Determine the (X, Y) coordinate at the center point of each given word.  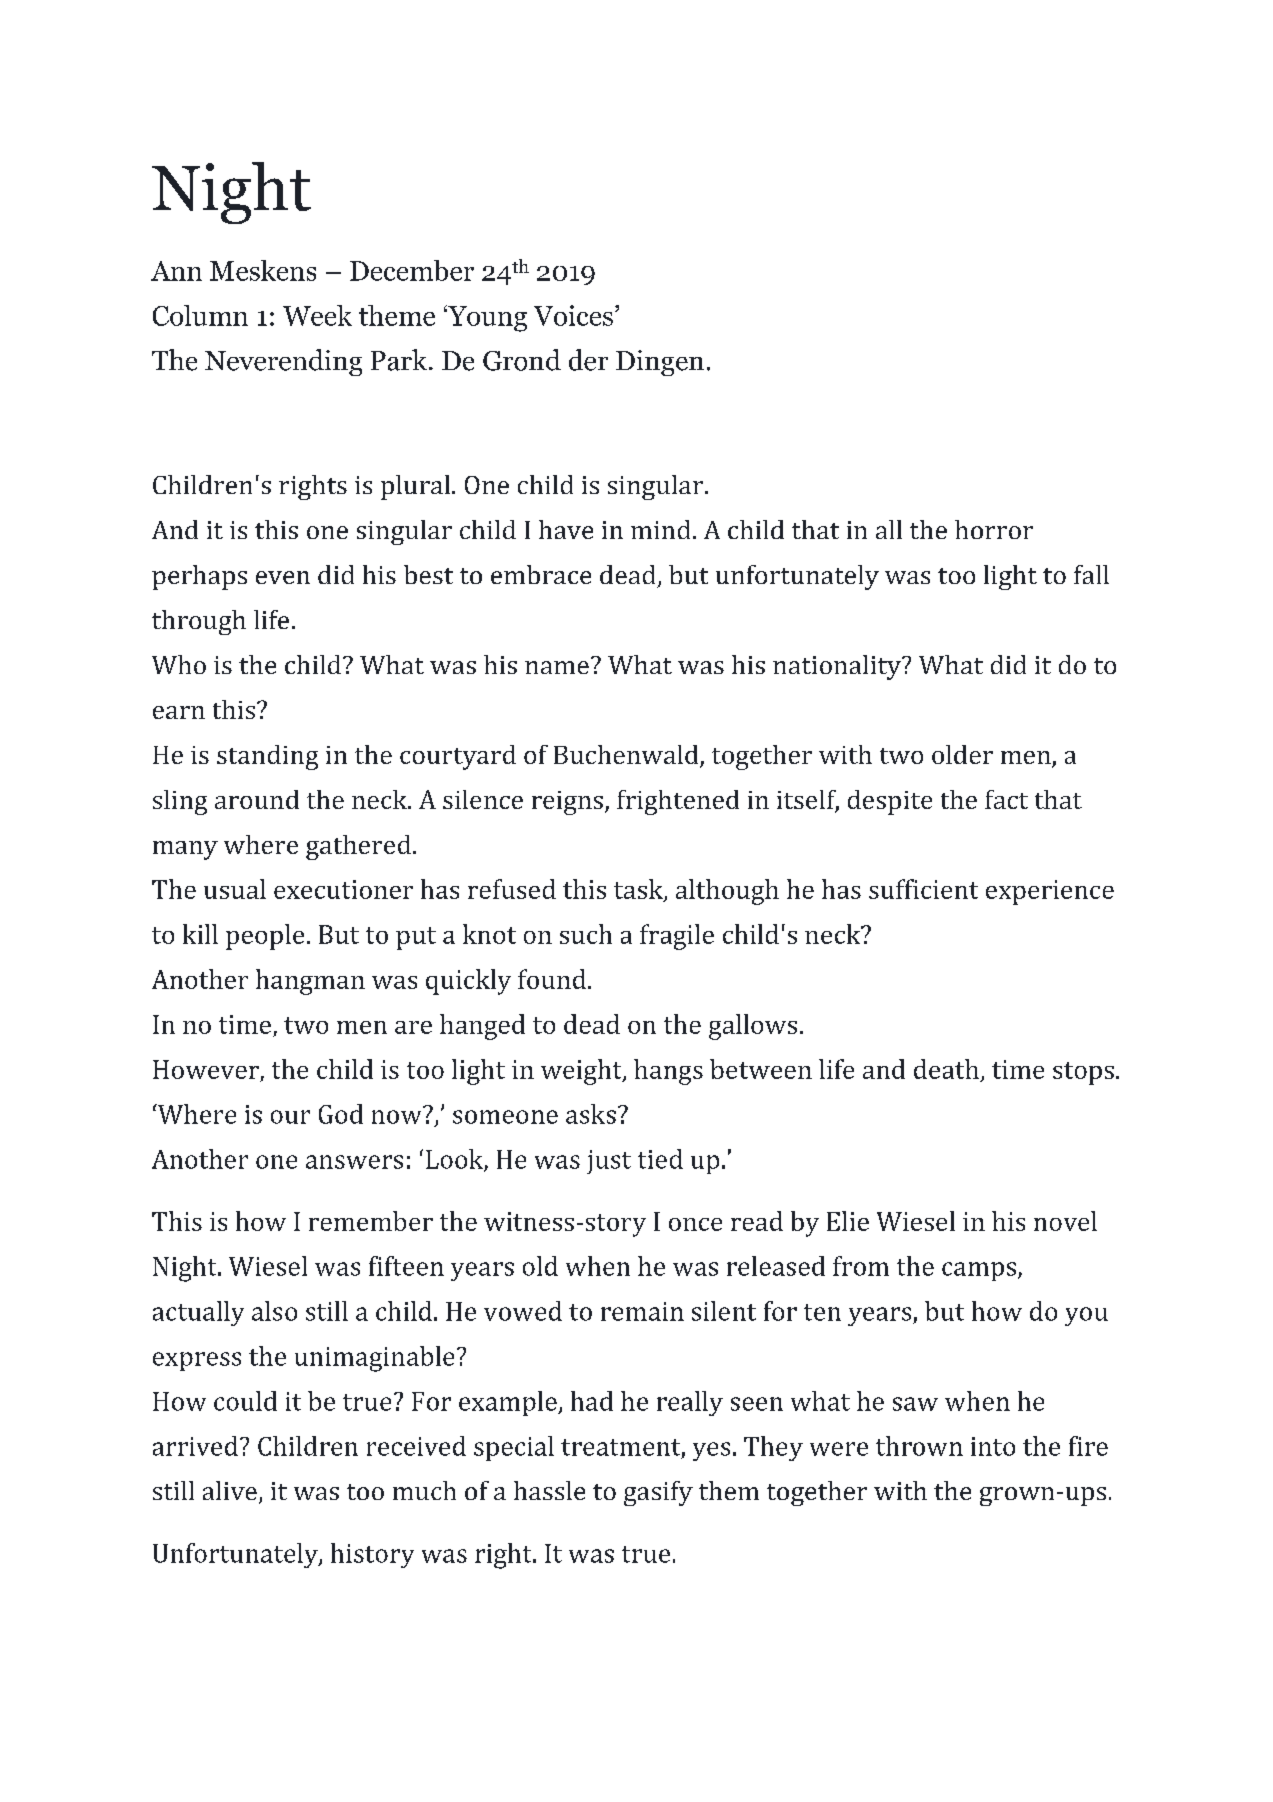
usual (235, 889)
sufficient (923, 889)
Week (317, 315)
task (639, 890)
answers (354, 1162)
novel (1065, 1221)
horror (994, 529)
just (609, 1162)
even (283, 577)
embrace (541, 574)
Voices (573, 315)
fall (1091, 574)
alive (230, 1490)
